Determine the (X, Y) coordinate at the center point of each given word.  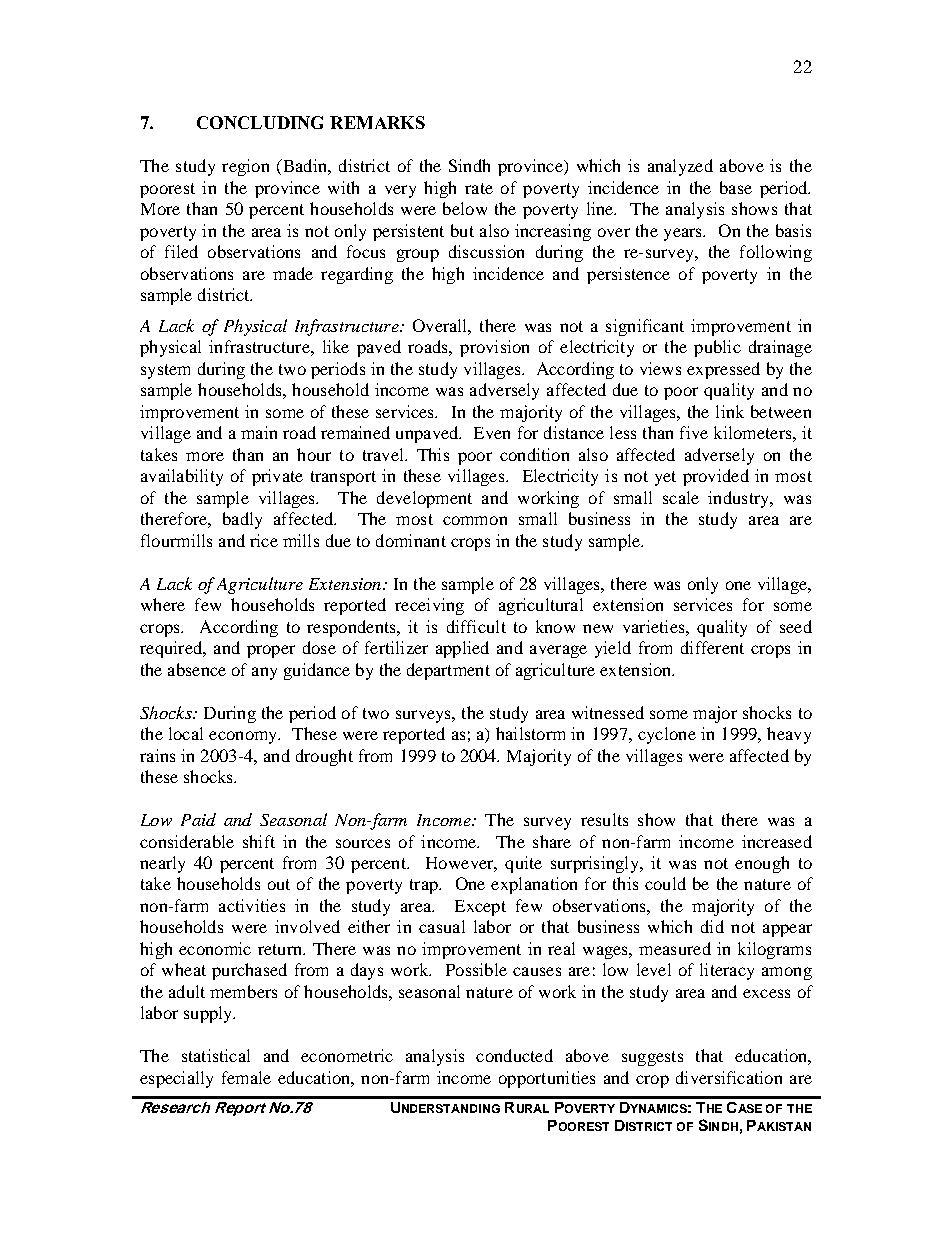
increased (777, 841)
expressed (723, 370)
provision (494, 348)
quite (523, 864)
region (245, 167)
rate (479, 188)
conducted (514, 1055)
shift (259, 841)
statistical (216, 1055)
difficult (476, 626)
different (712, 647)
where (163, 604)
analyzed (680, 167)
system (165, 371)
